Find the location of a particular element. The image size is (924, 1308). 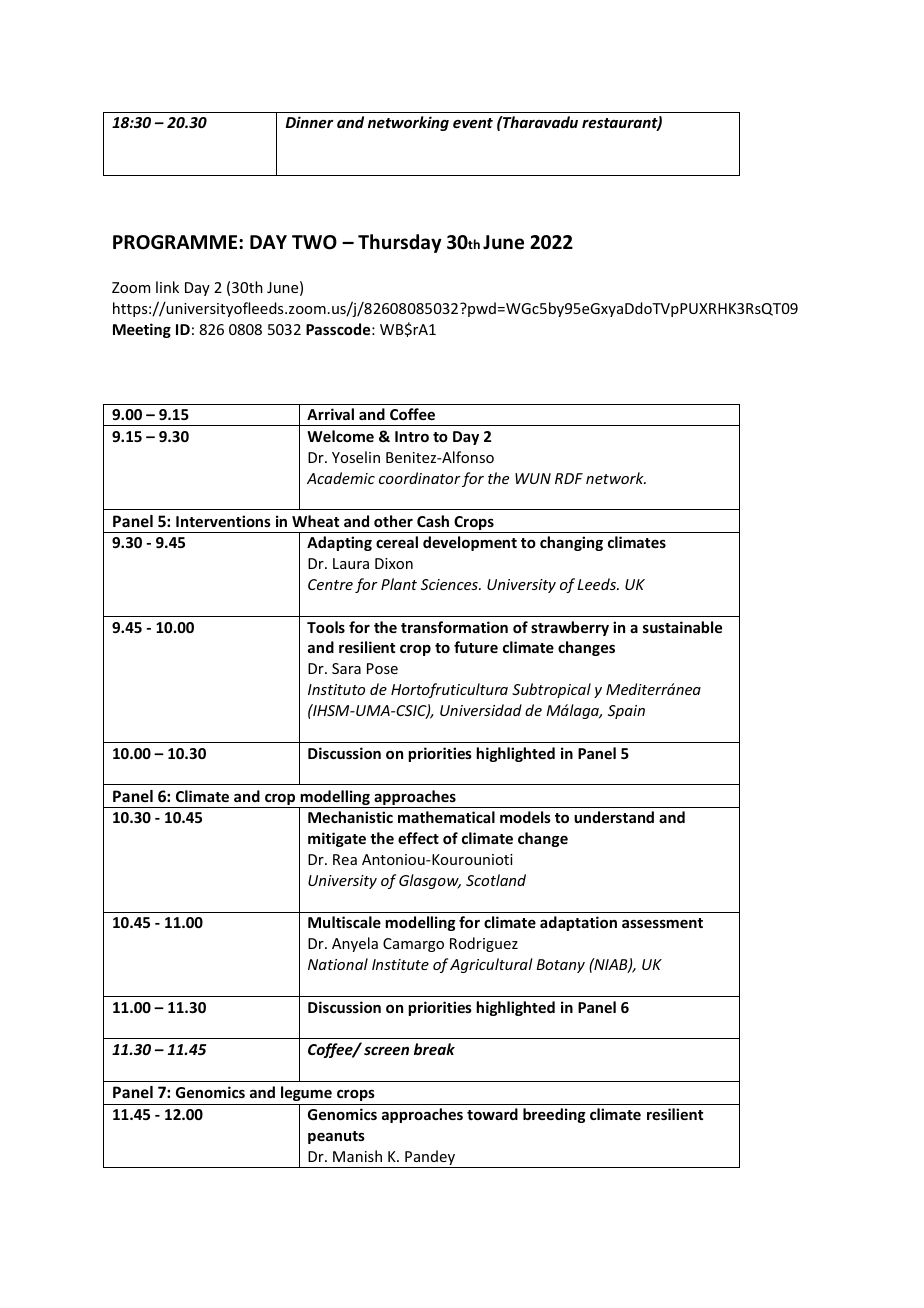

strawberry is located at coordinates (570, 628).
